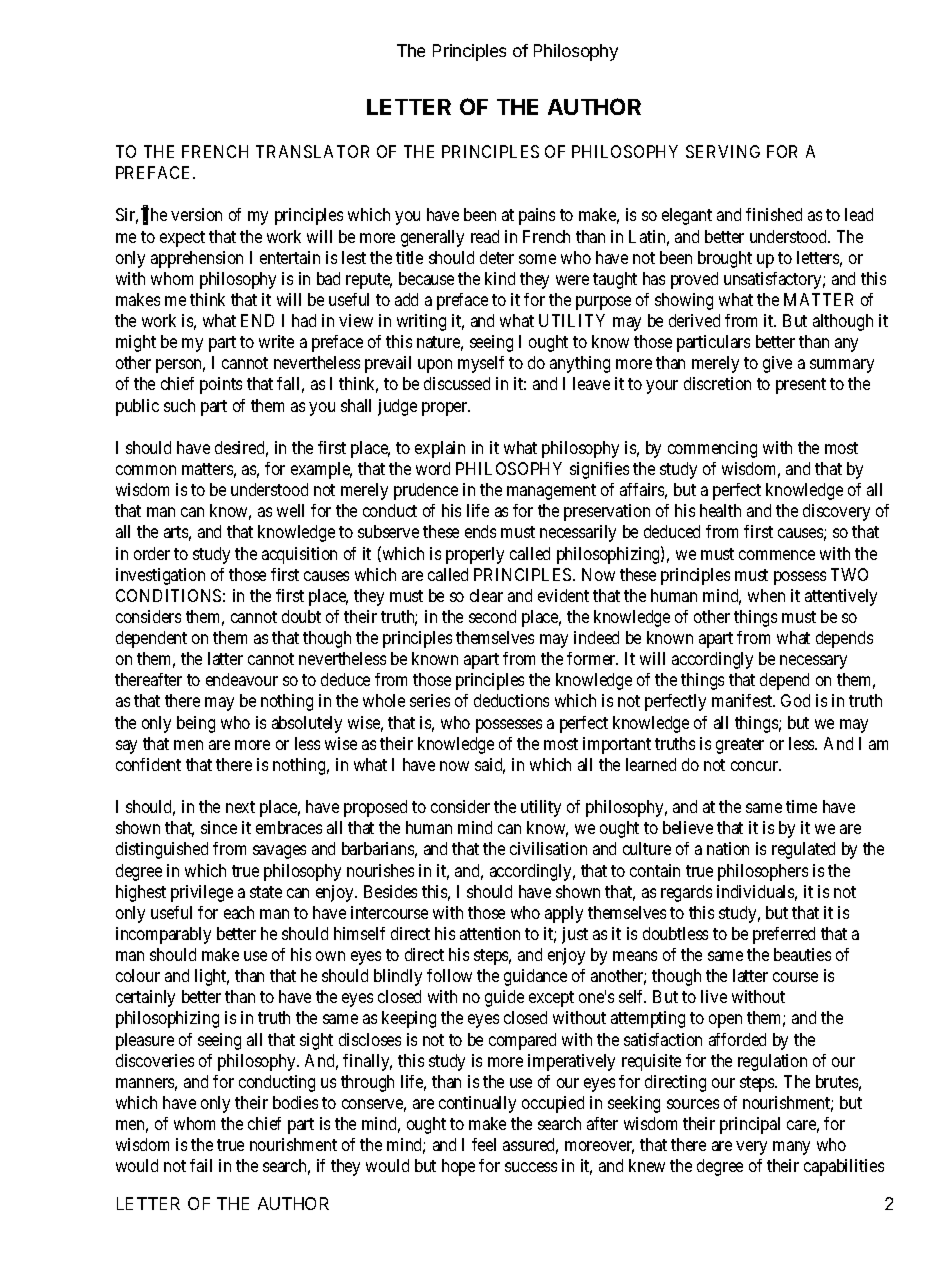  Describe the element at coordinates (485, 236) in the page. I see `read` at that location.
